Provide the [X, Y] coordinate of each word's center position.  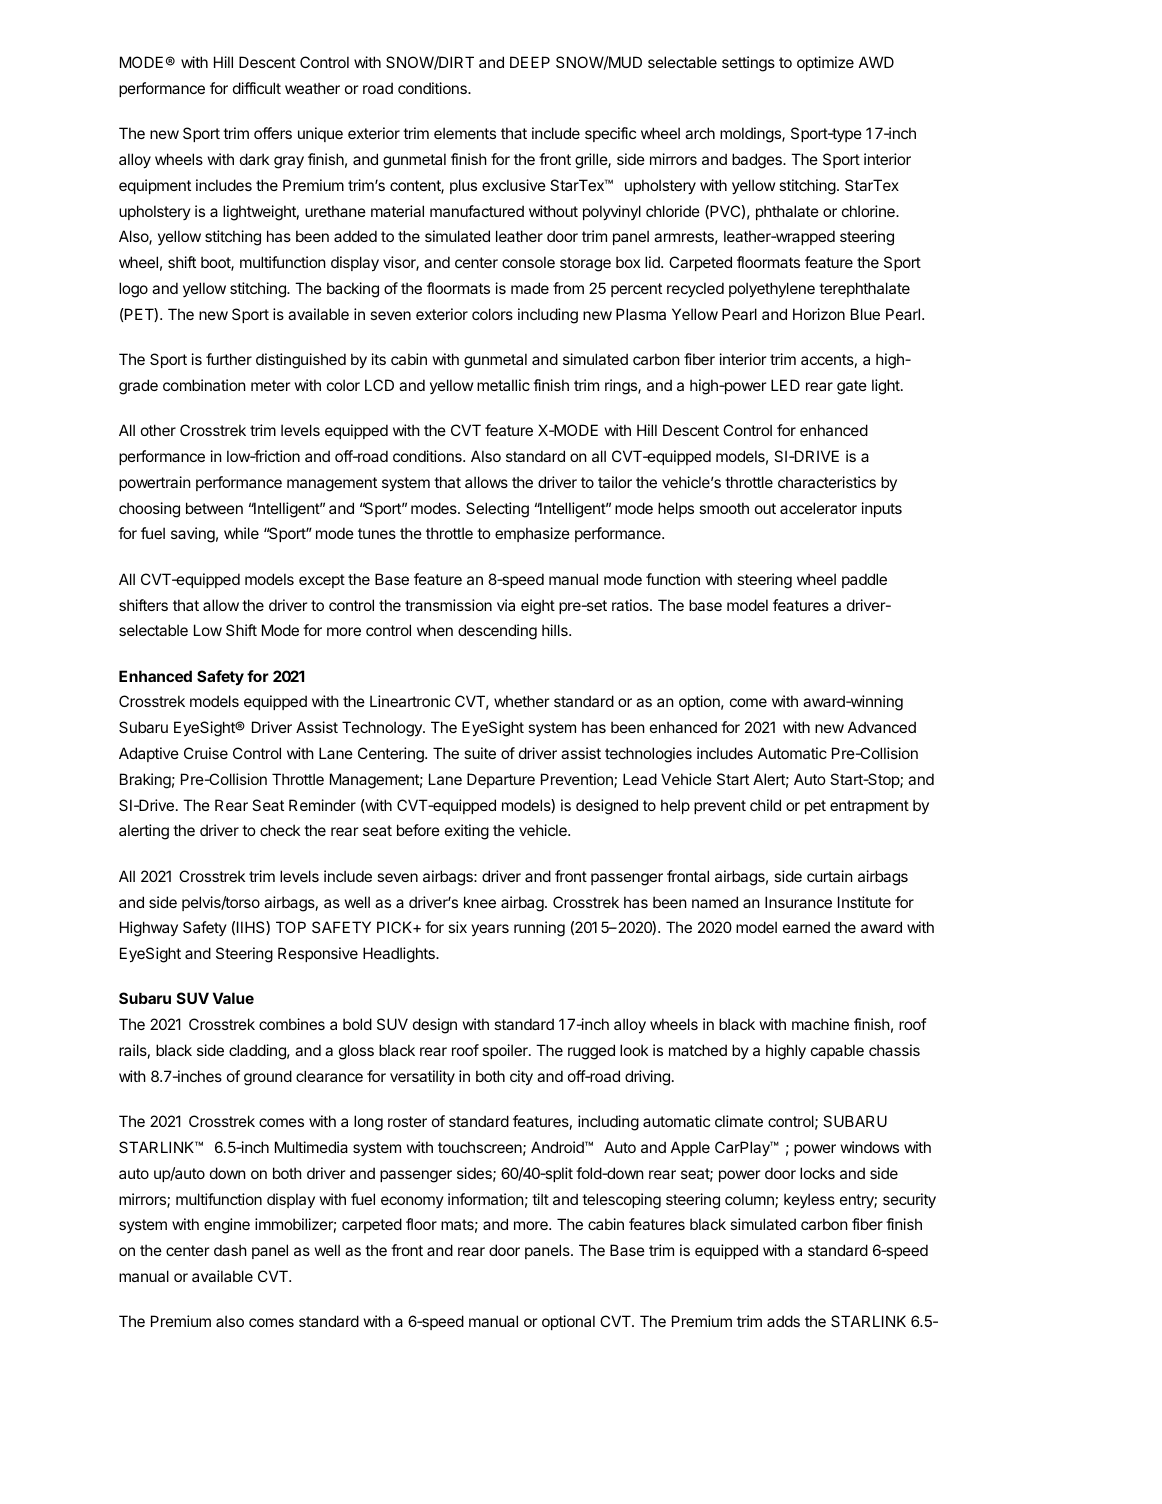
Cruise [206, 753]
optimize [825, 63]
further [229, 359]
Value [233, 998]
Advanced [882, 727]
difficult [257, 88]
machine [820, 1024]
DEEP [530, 62]
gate [852, 387]
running [539, 929]
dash [230, 1250]
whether [521, 701]
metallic [503, 385]
